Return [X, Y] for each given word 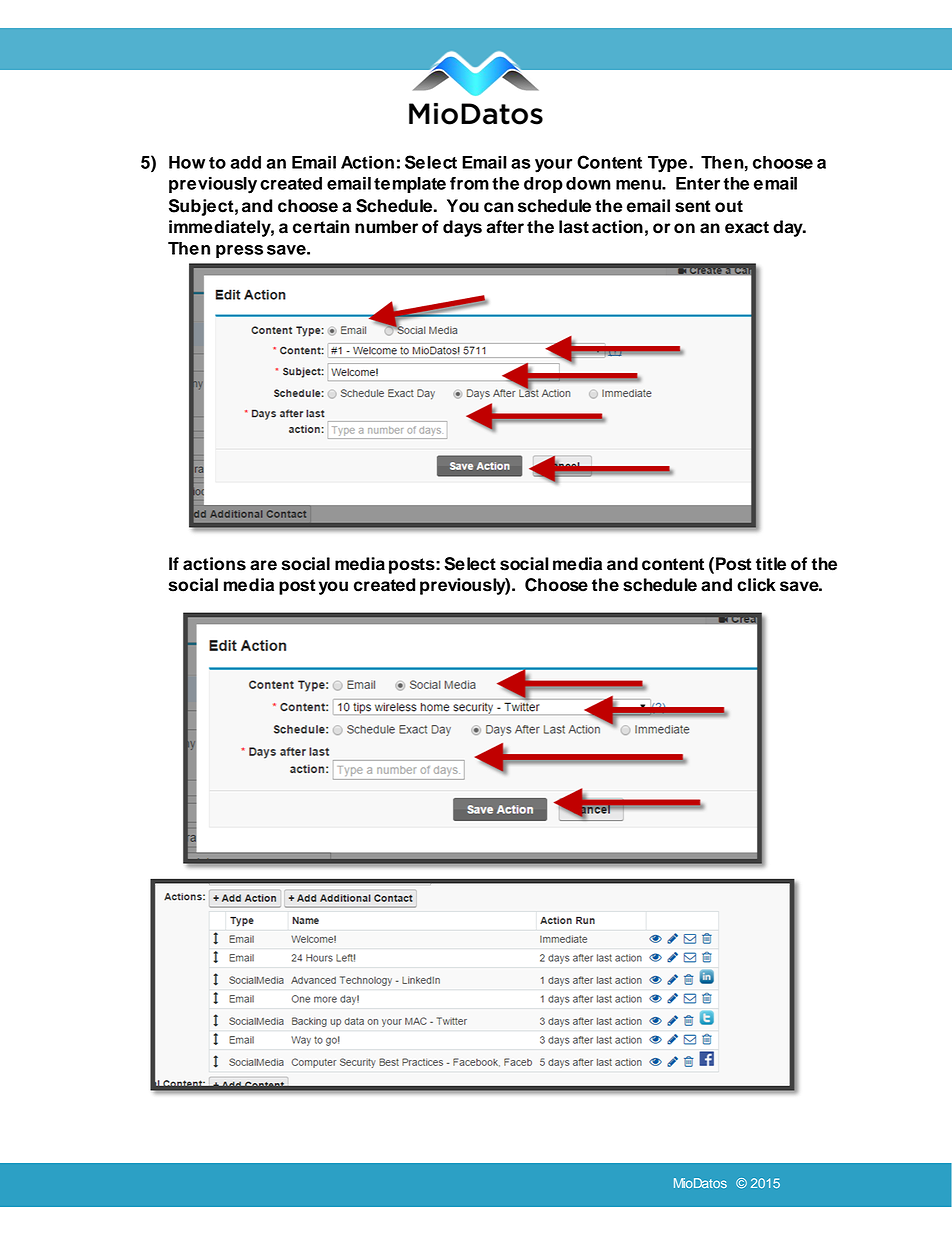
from [469, 183]
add [246, 162]
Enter [698, 183]
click [756, 585]
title [771, 564]
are [263, 565]
